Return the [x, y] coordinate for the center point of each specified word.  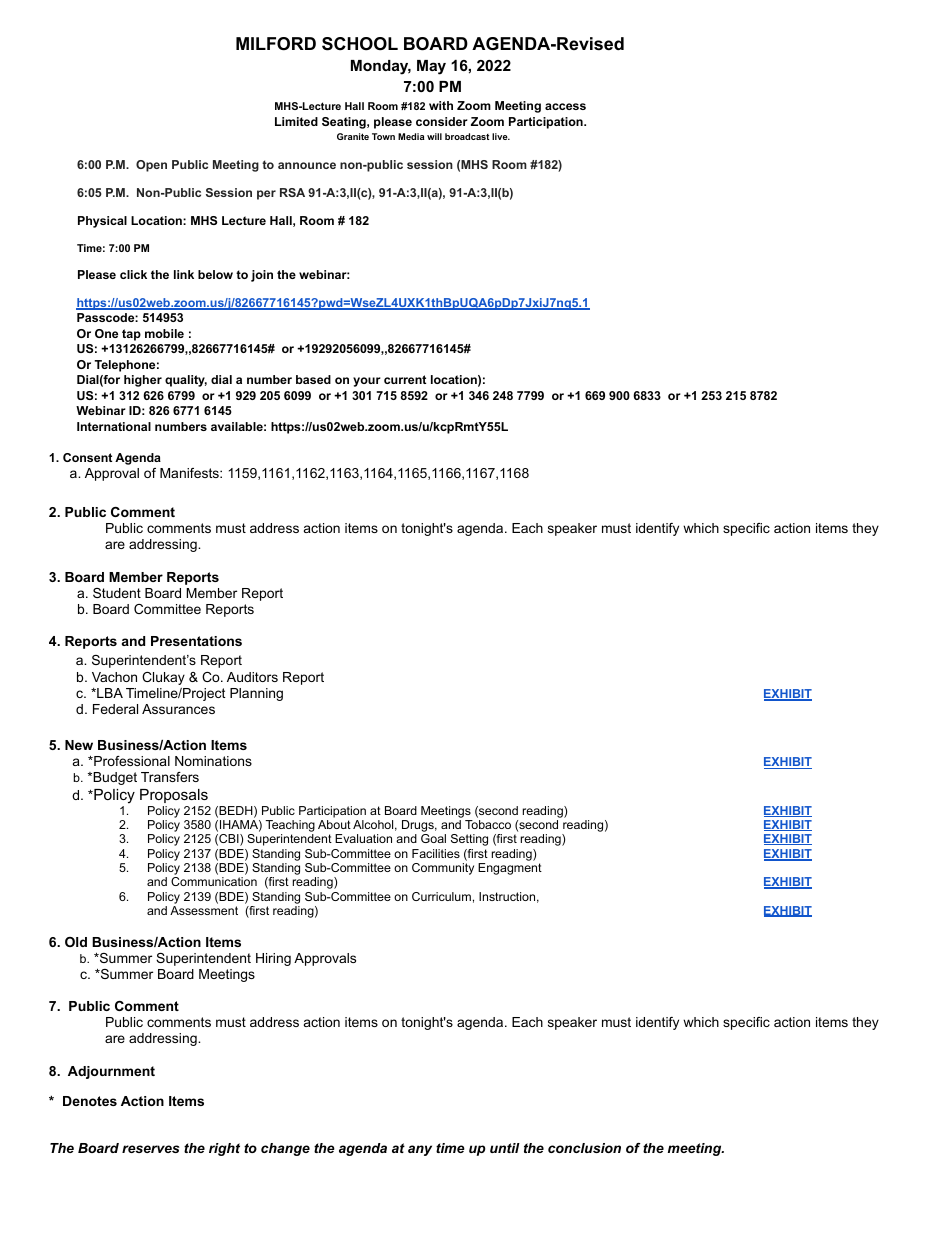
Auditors [252, 677]
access [565, 106]
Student [117, 593]
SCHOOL [360, 44]
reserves [151, 1149]
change [285, 1149]
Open [151, 166]
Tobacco [488, 824]
